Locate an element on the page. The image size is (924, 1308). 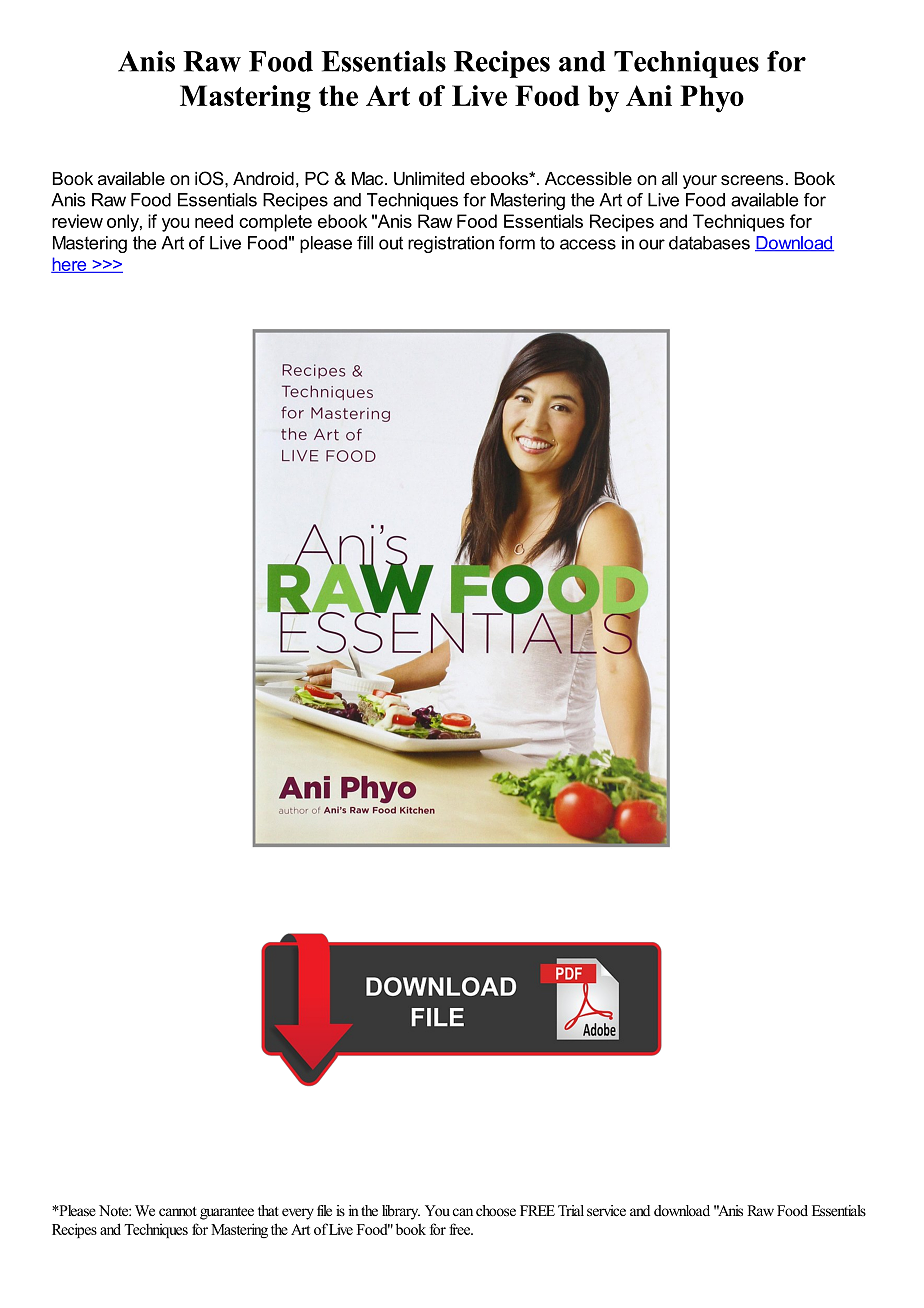
all is located at coordinates (669, 179).
